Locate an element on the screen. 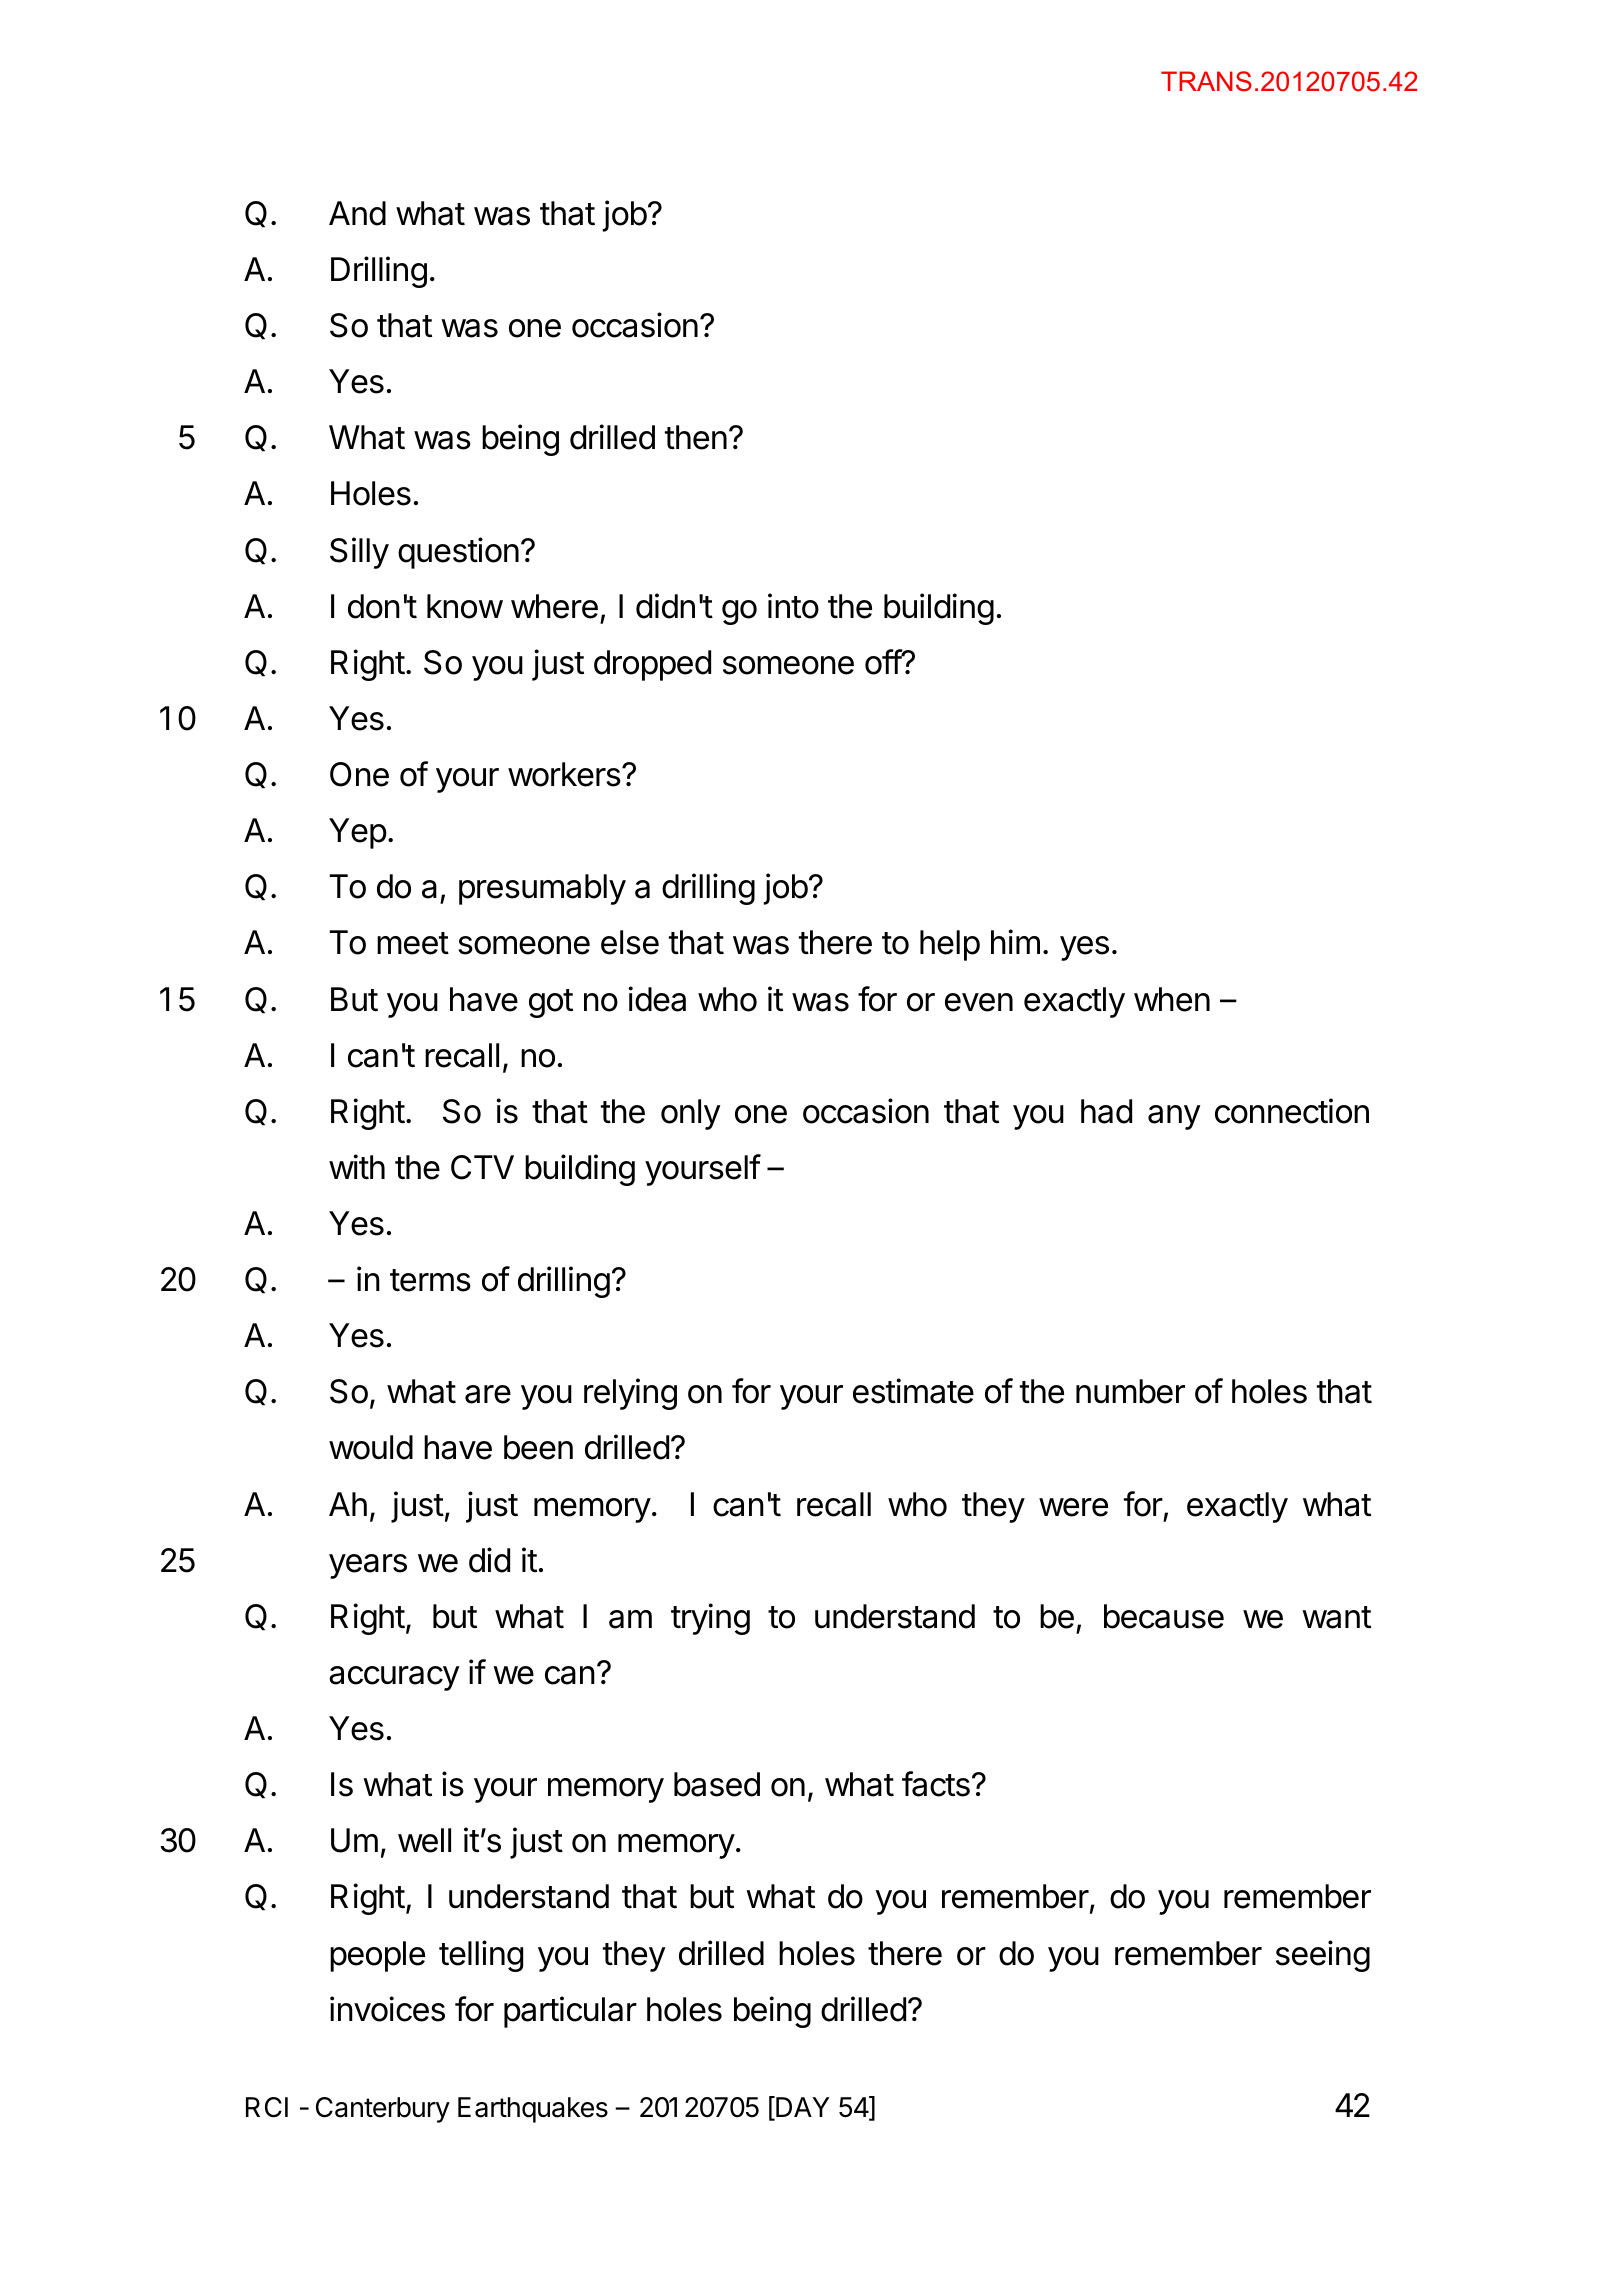 Image resolution: width=1614 pixels, height=2283 pixels. only is located at coordinates (691, 1114).
